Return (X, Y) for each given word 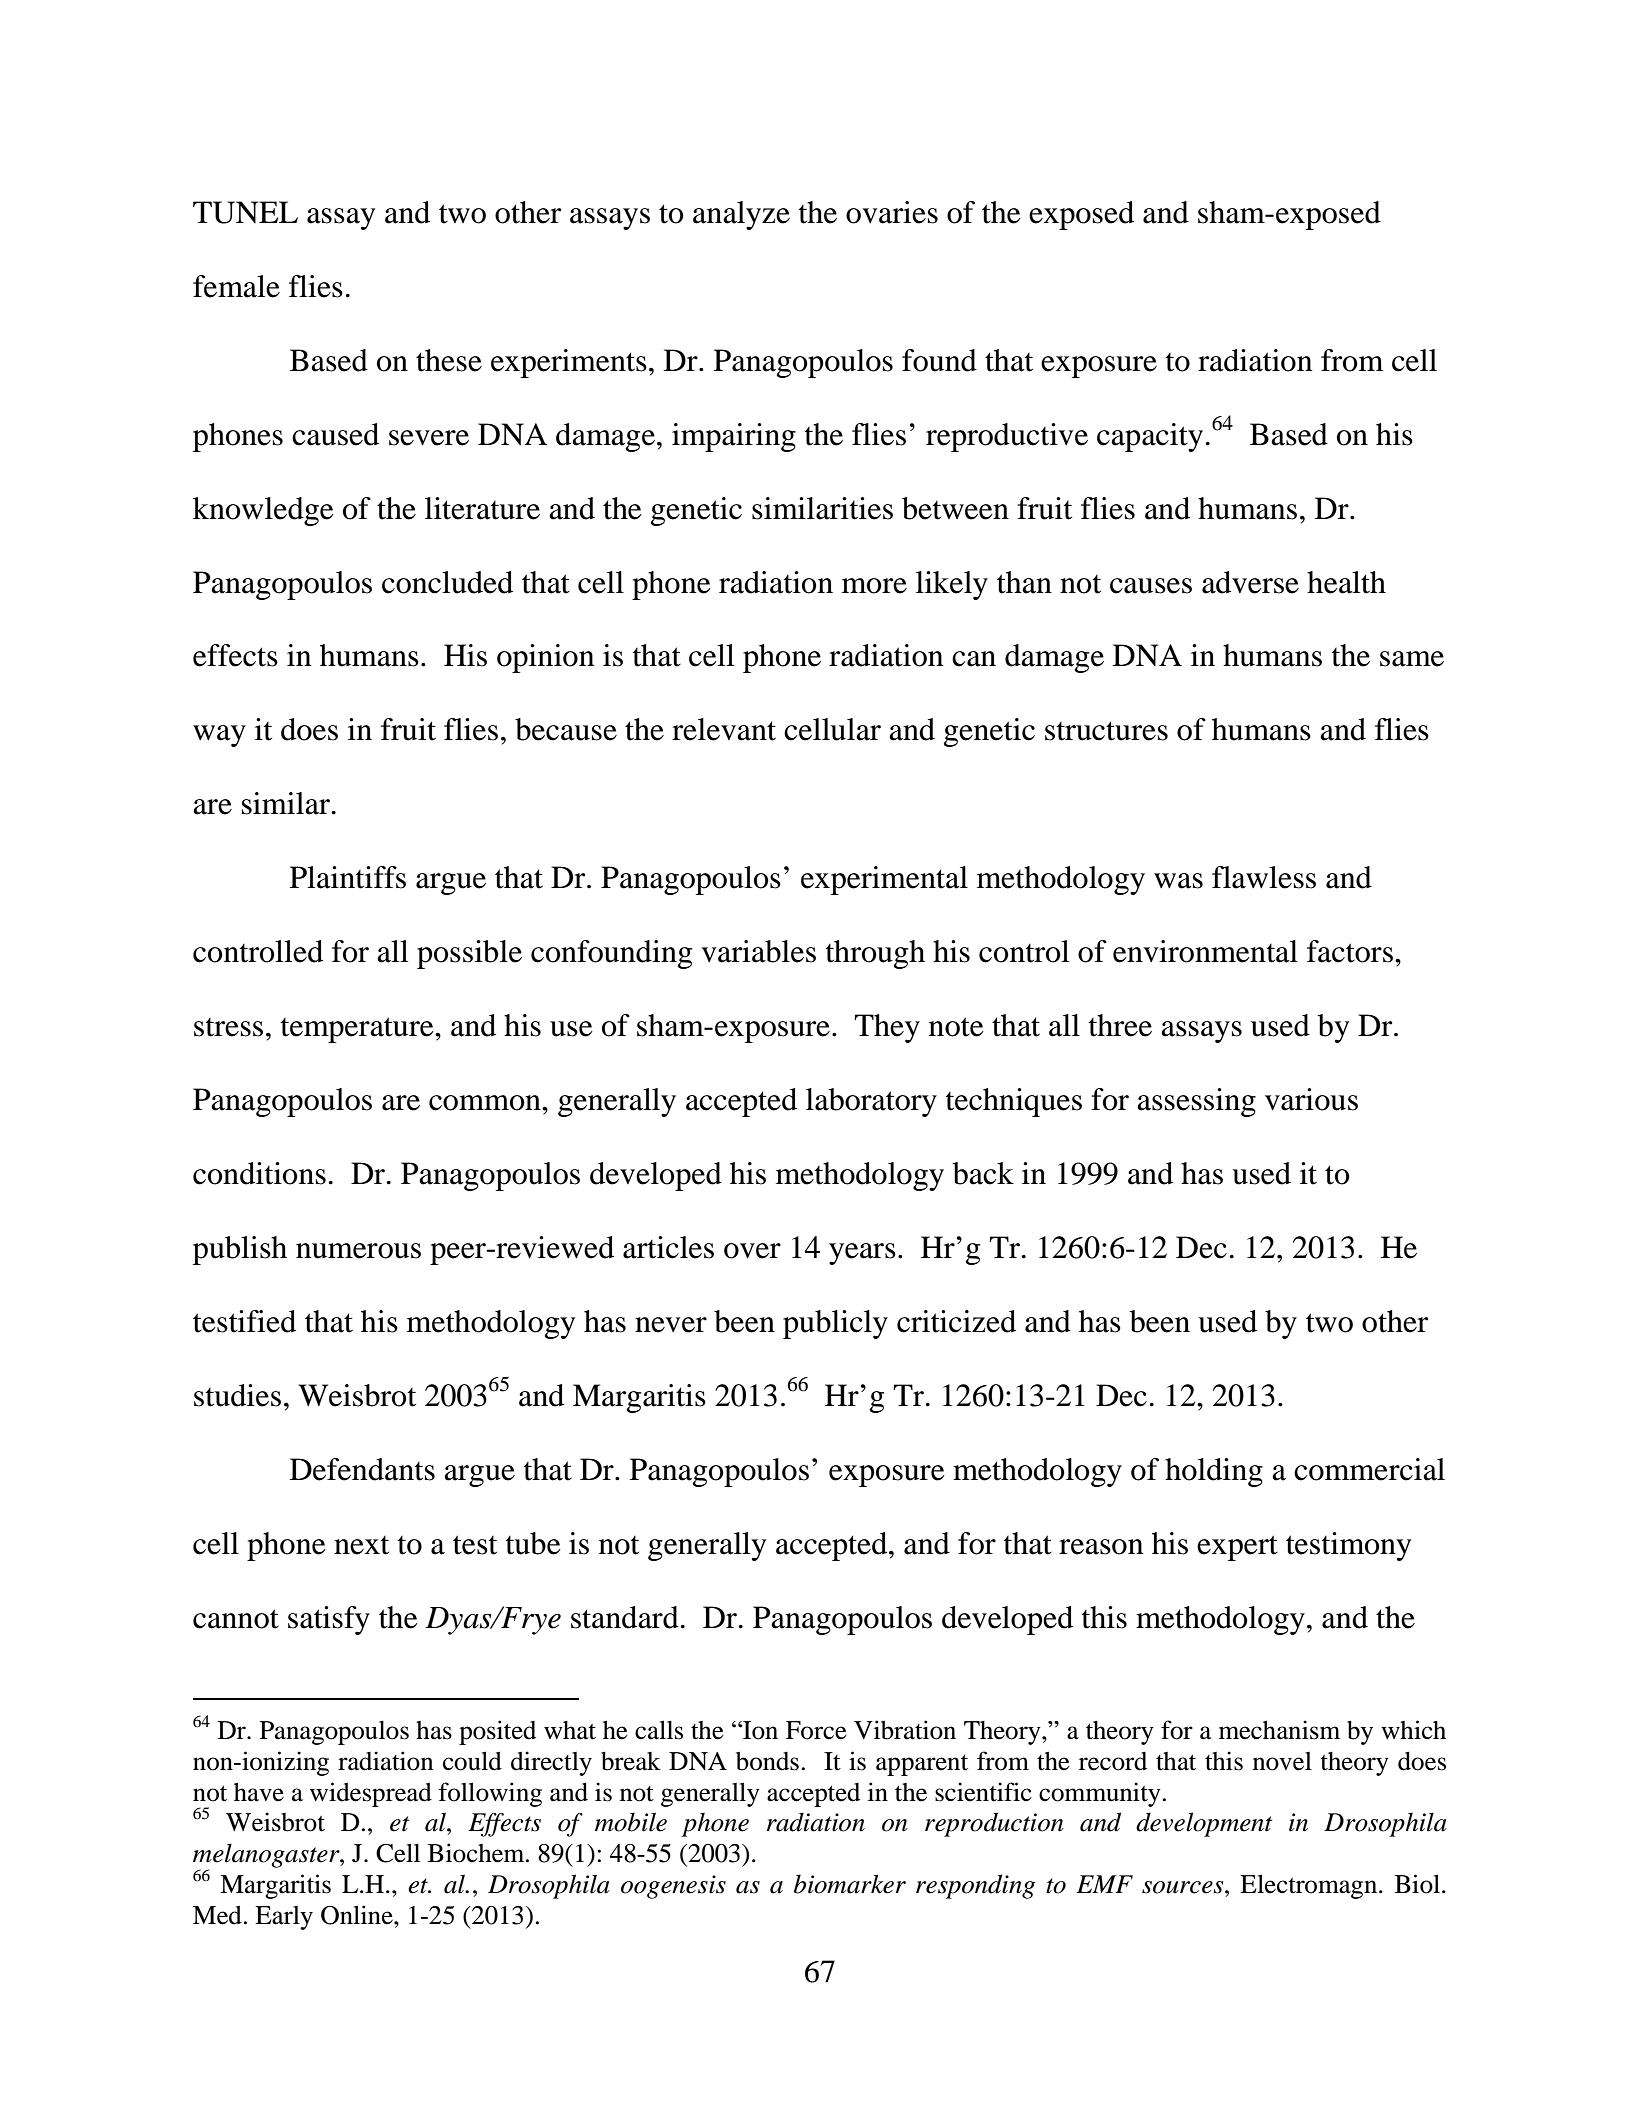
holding (1214, 1472)
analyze (741, 215)
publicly (835, 1324)
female (236, 286)
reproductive (1007, 437)
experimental (884, 880)
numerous (358, 1251)
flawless (1264, 877)
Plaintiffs (348, 877)
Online (358, 1915)
